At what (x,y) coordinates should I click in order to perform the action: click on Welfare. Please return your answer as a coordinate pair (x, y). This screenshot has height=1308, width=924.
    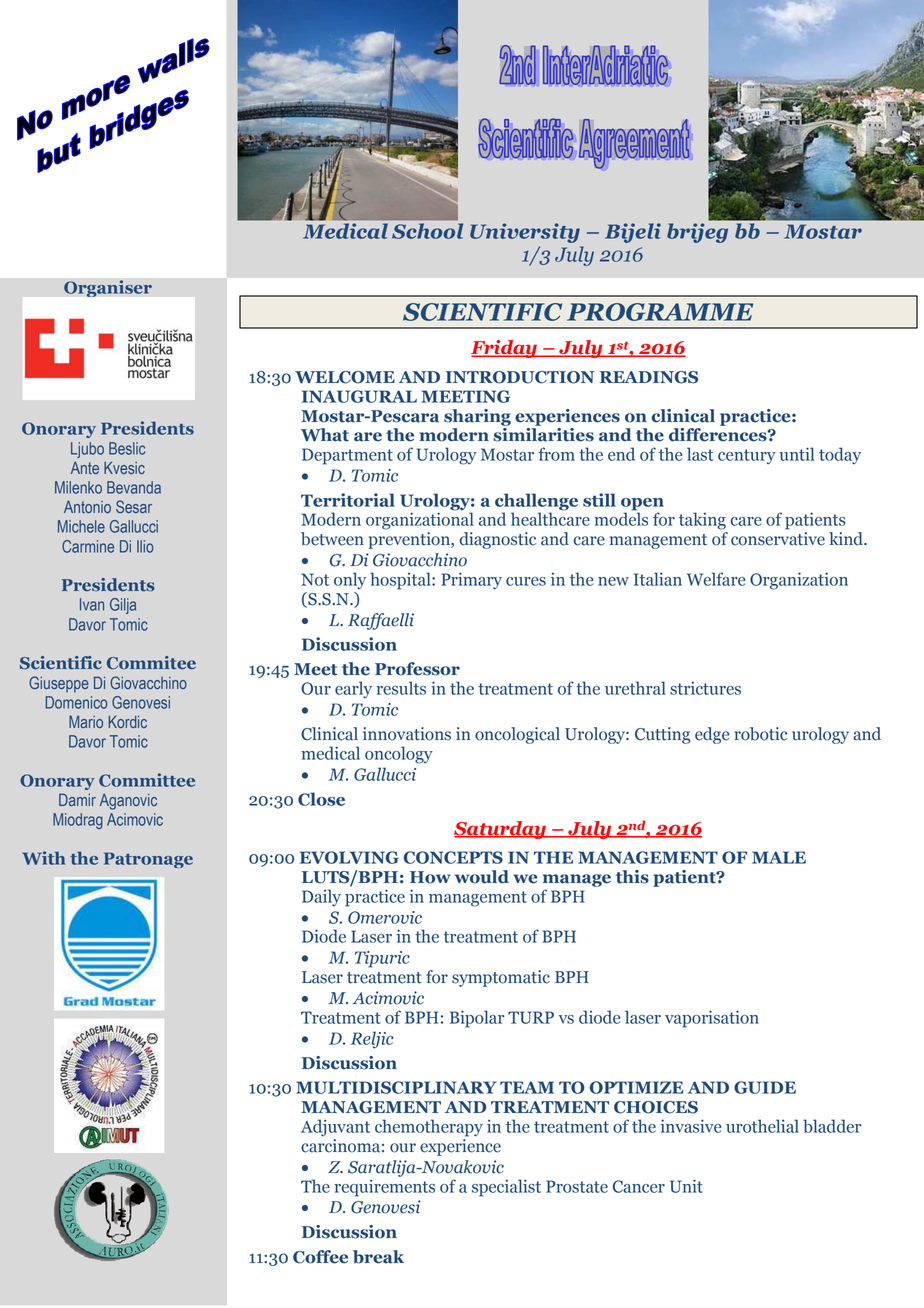
    Looking at the image, I should click on (716, 579).
